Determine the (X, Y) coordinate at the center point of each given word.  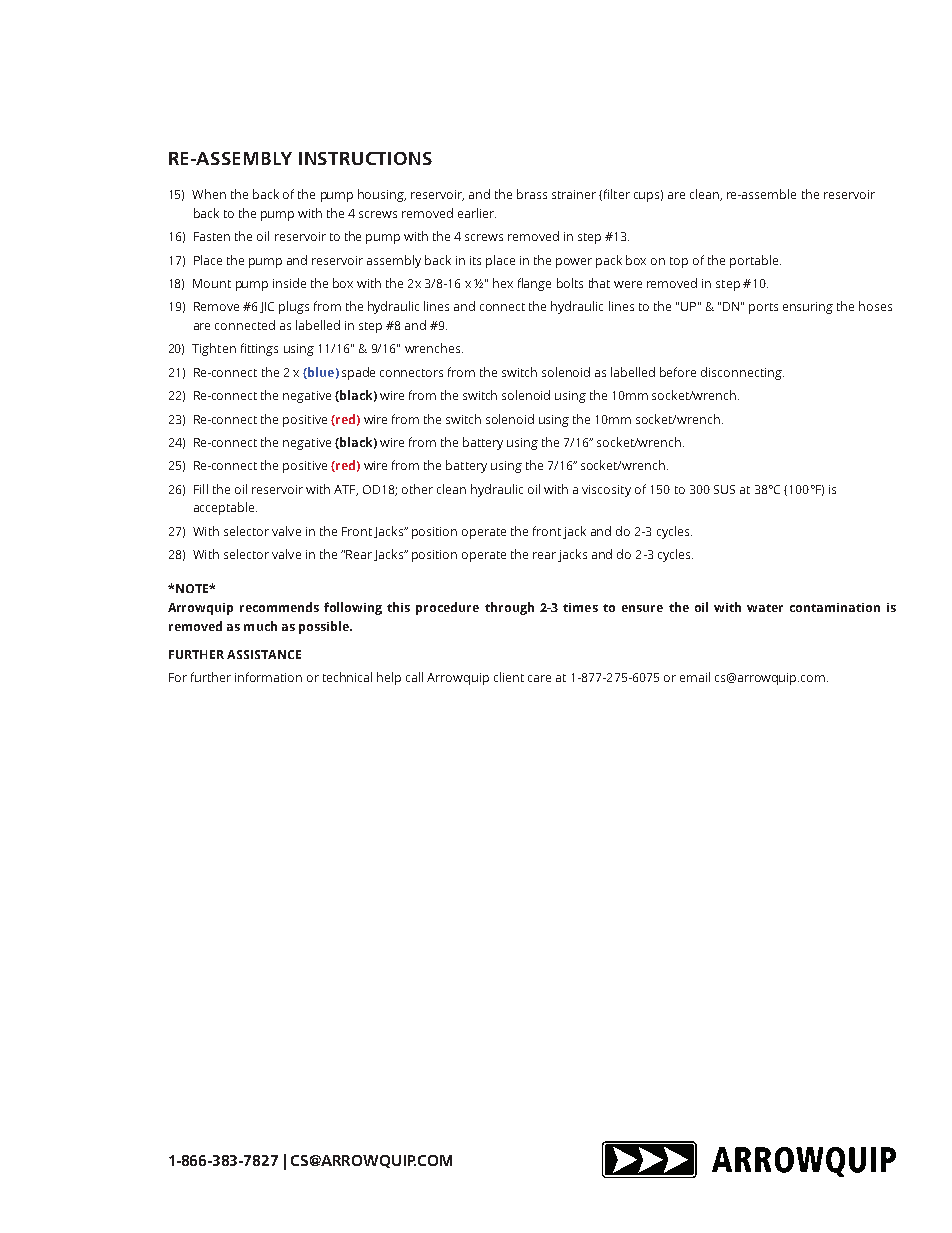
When (209, 194)
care (539, 678)
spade (358, 373)
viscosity (606, 491)
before (678, 372)
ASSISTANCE (264, 654)
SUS (724, 489)
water (765, 608)
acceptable (225, 508)
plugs (294, 307)
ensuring (808, 308)
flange (534, 284)
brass (532, 194)
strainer (574, 194)
